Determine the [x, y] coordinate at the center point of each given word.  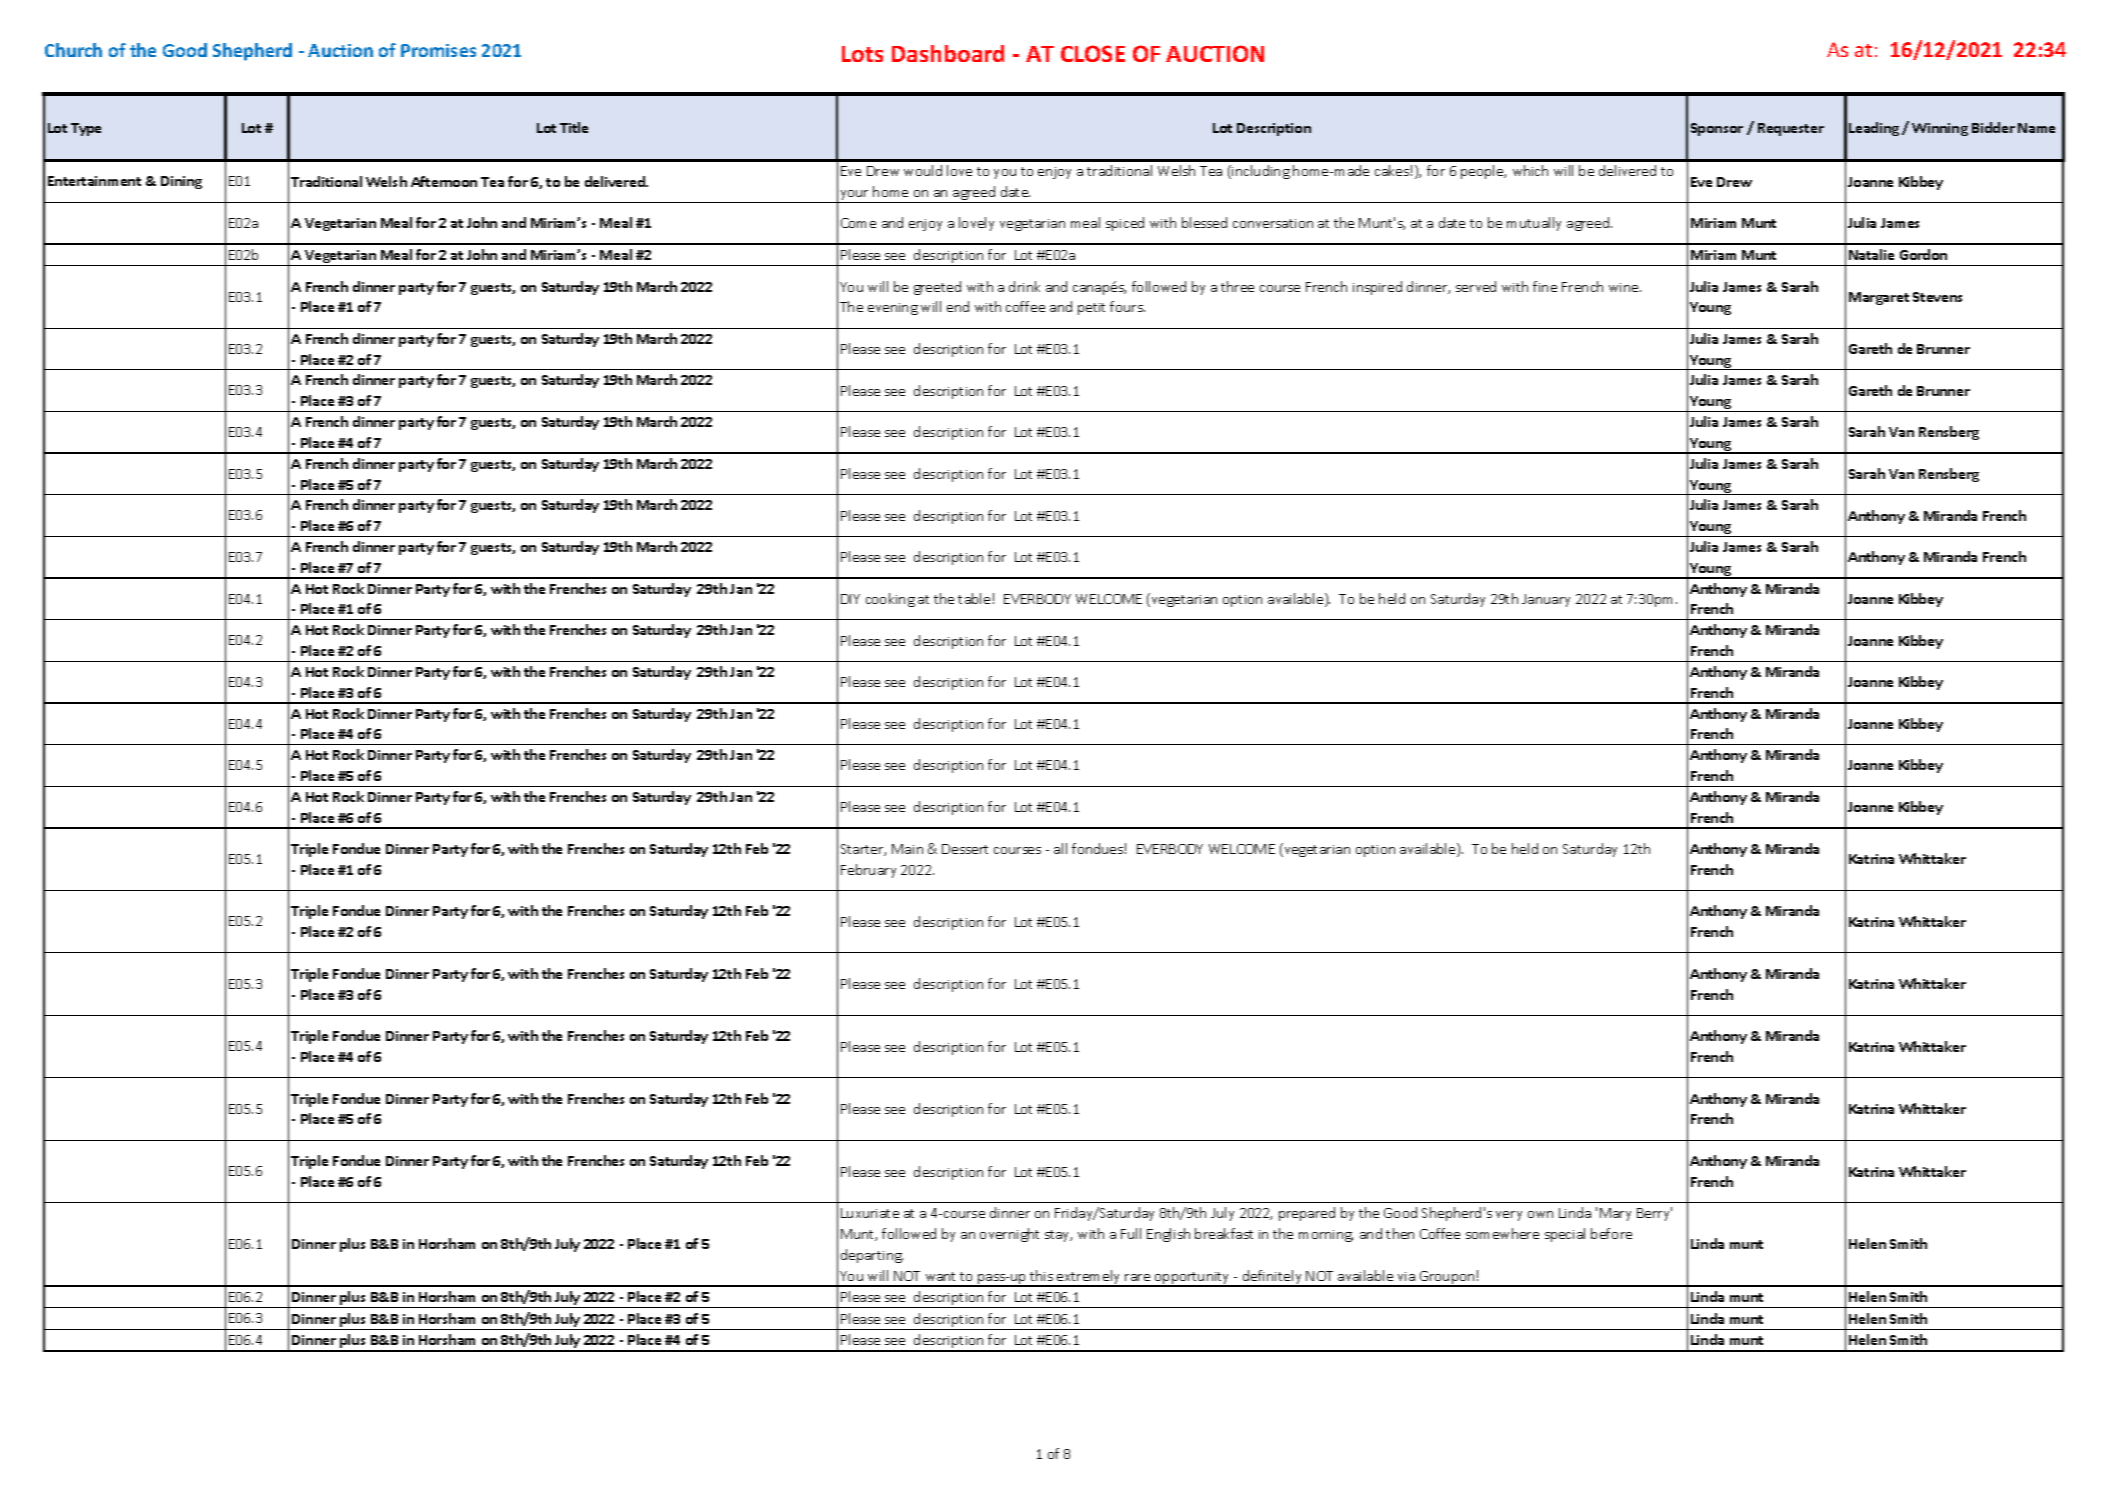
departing [872, 1256]
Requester [1791, 129]
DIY [850, 599]
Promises [438, 50]
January [1546, 600]
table [974, 598]
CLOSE [1093, 53]
